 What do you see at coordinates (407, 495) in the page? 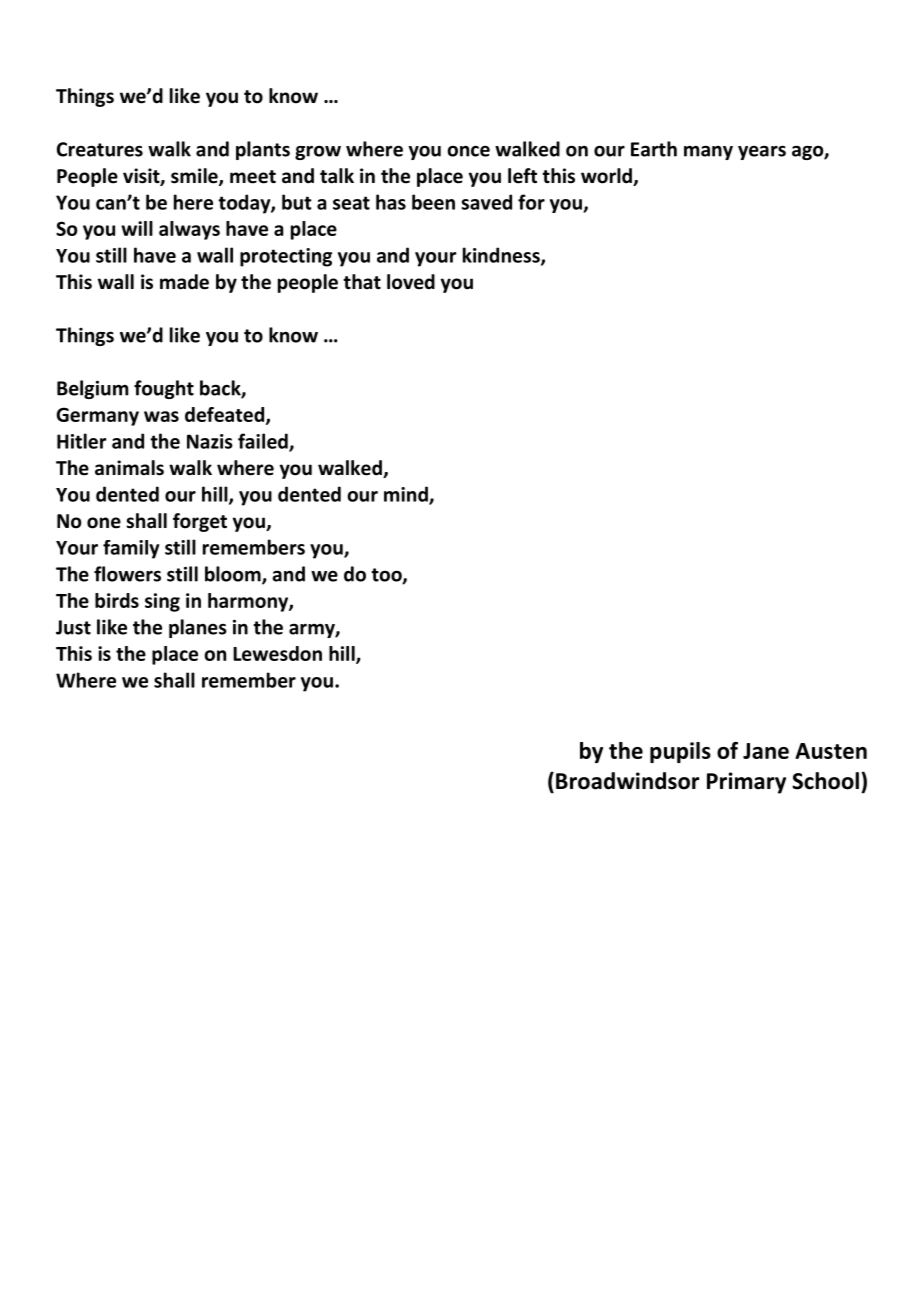
I see `mind` at bounding box center [407, 495].
